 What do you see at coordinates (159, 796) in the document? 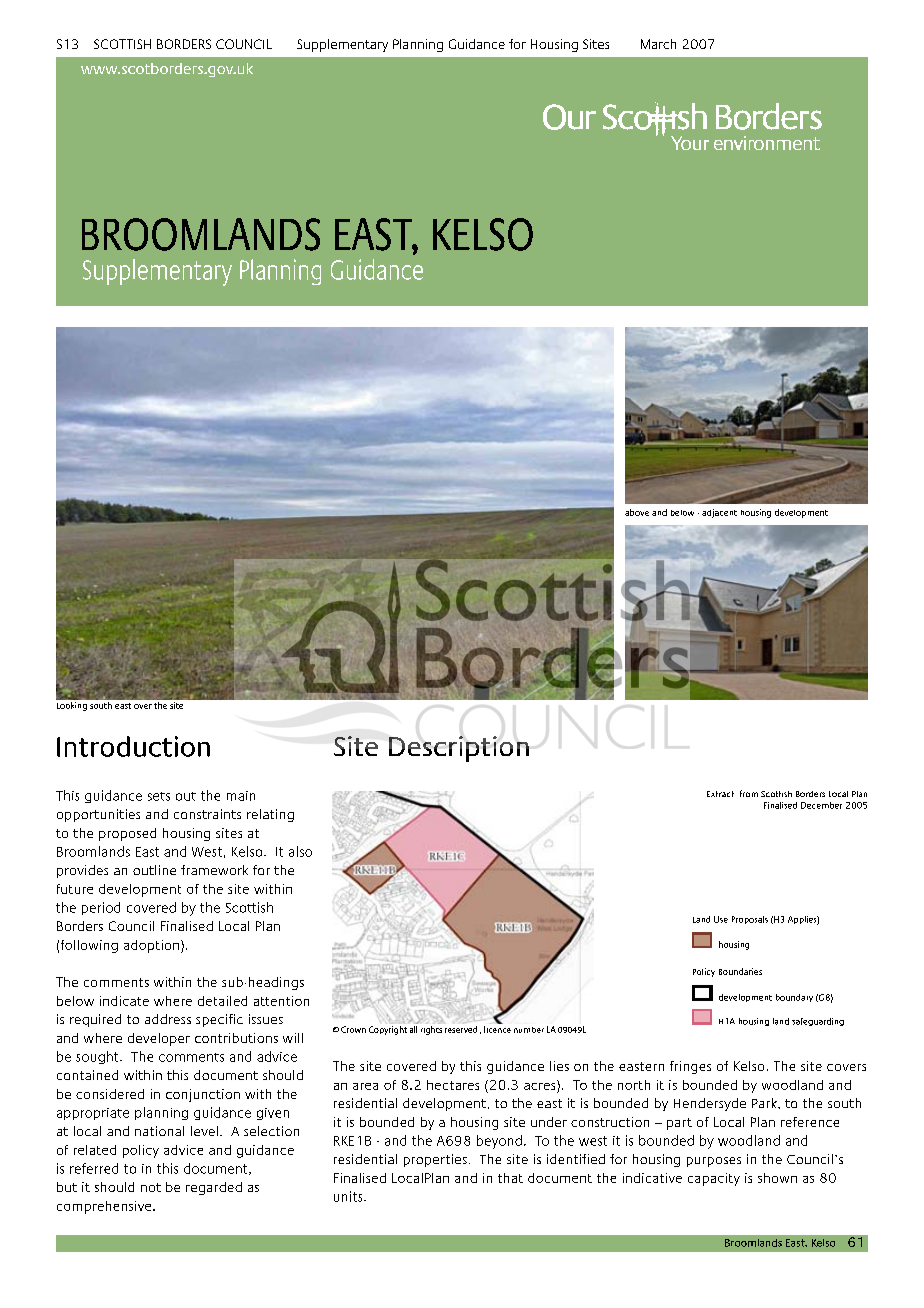
I see `sets` at bounding box center [159, 796].
